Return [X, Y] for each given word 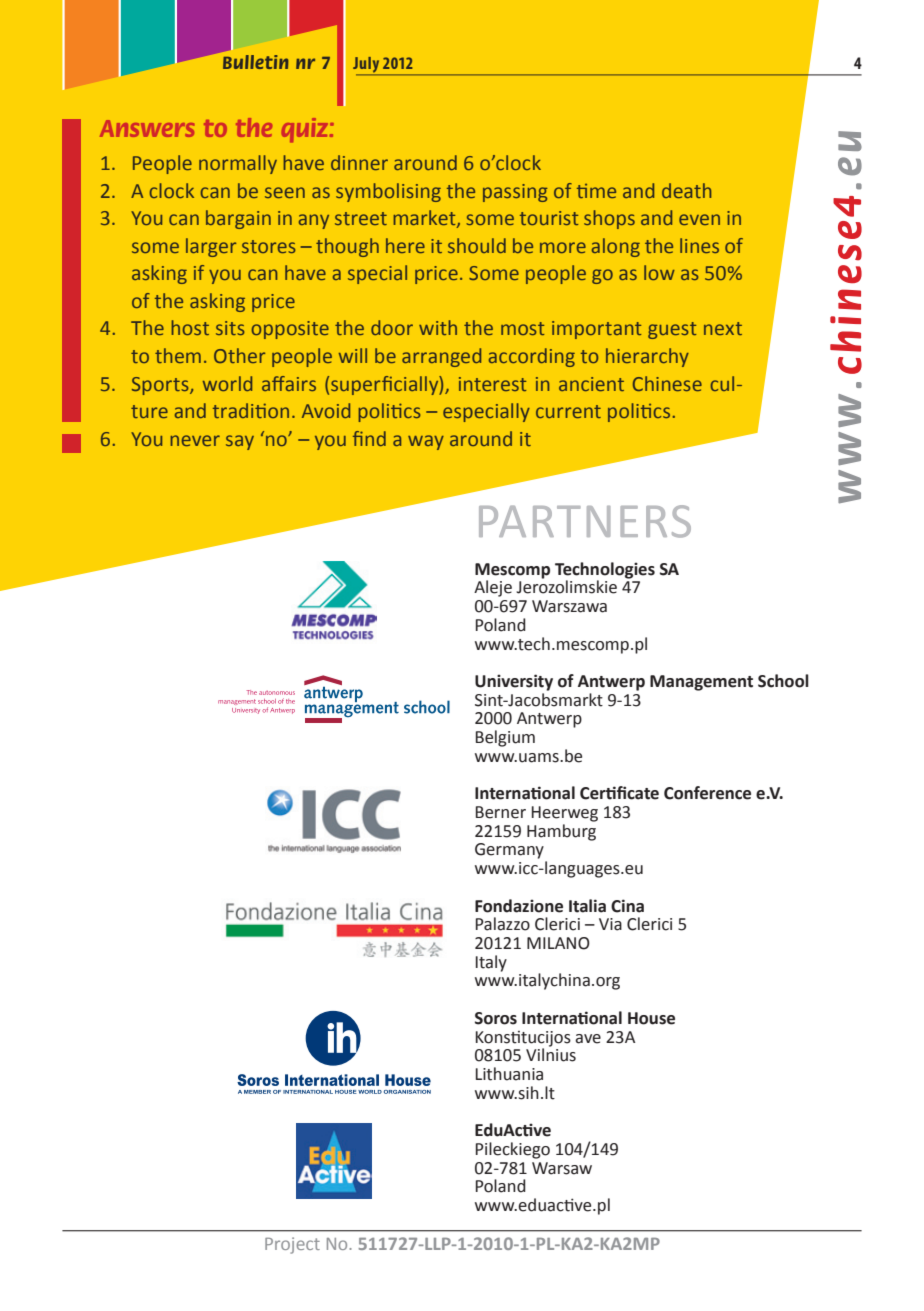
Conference [707, 793]
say [240, 442]
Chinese [667, 383]
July [367, 66]
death [686, 190]
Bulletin [256, 62]
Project [292, 1245]
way [426, 442]
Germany [509, 851]
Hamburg [561, 832]
